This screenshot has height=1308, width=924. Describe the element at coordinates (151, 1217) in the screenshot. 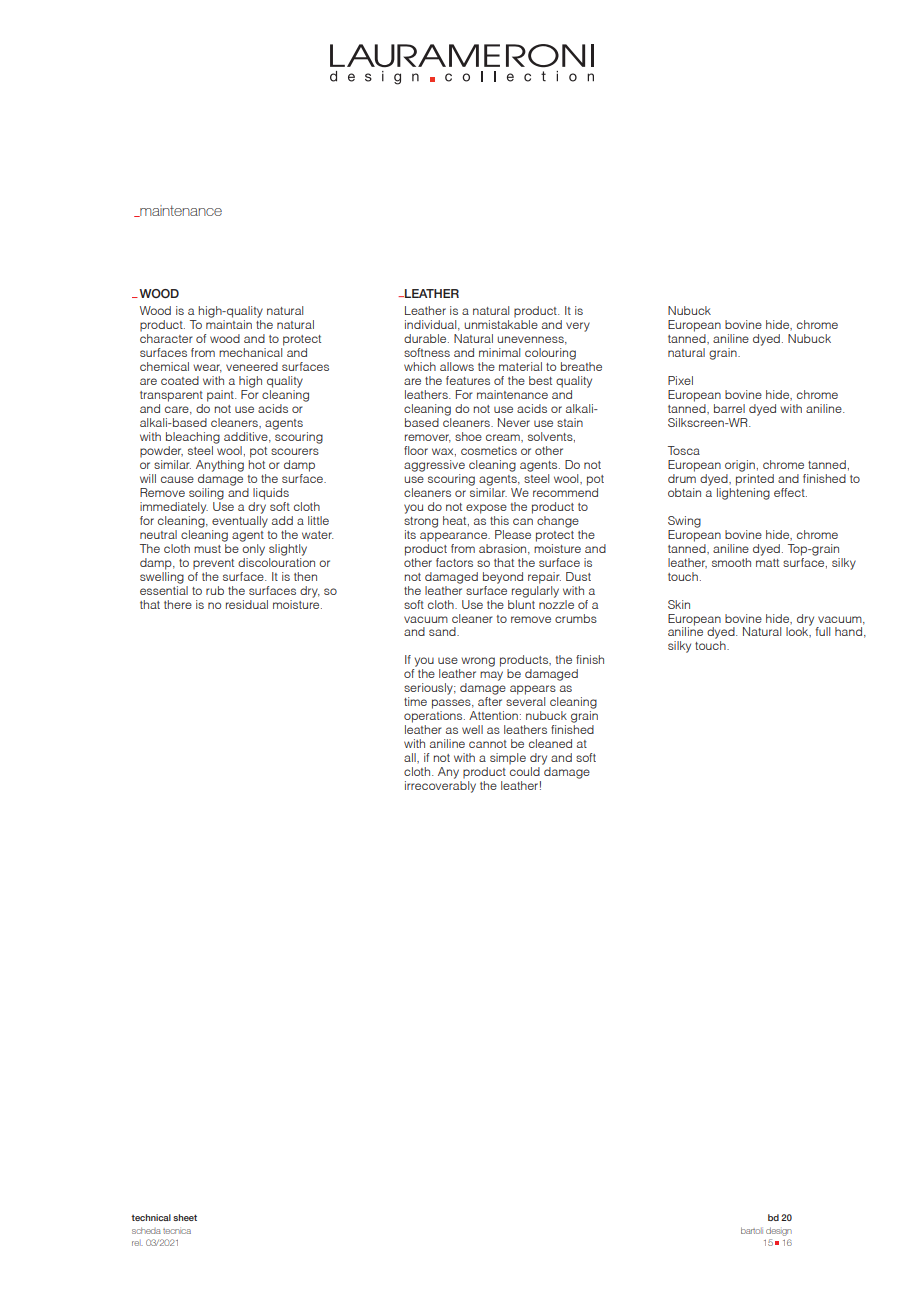

I see `technical` at that location.
